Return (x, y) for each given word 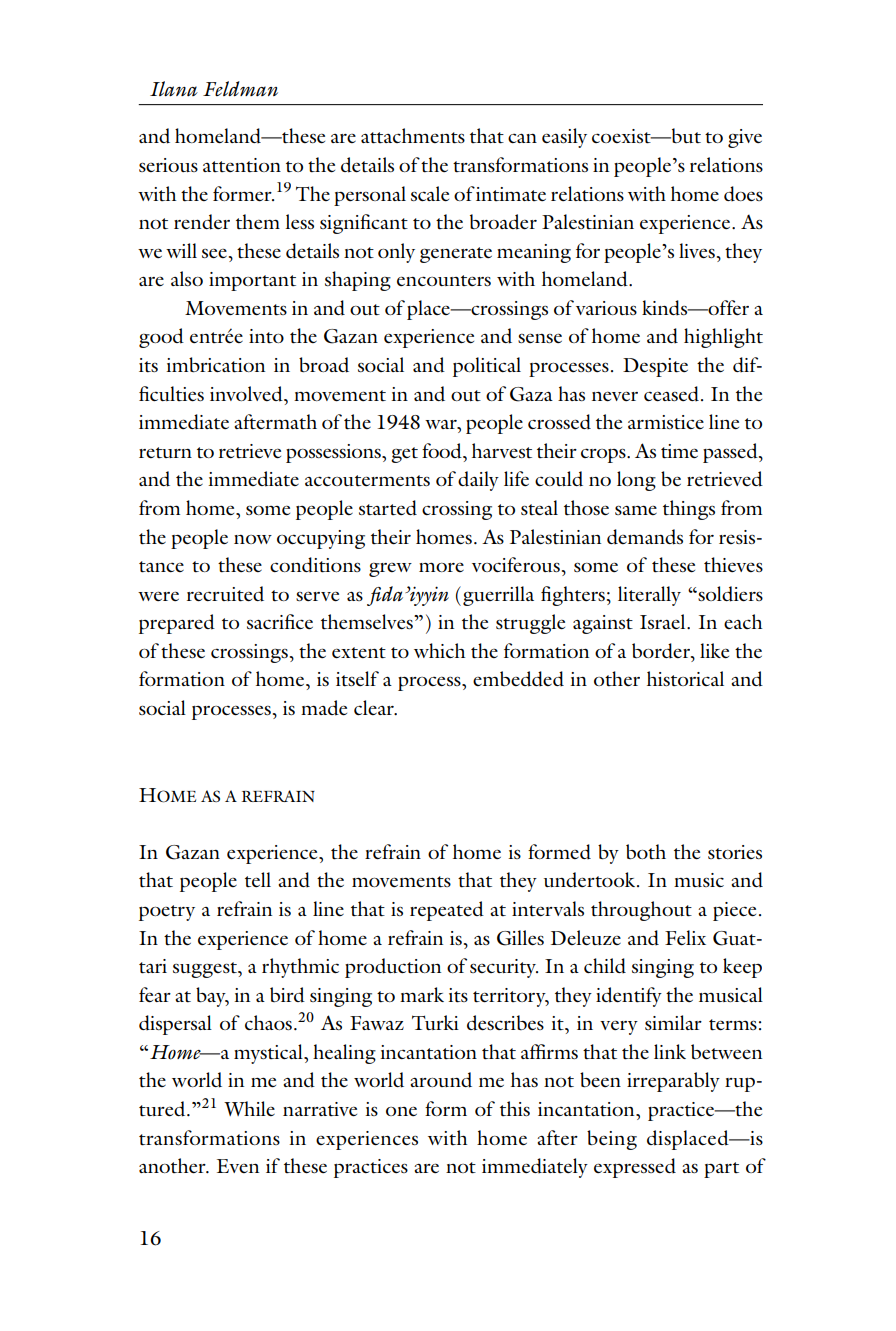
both (646, 852)
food (443, 451)
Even (238, 1166)
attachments (413, 136)
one (401, 1111)
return (165, 452)
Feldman (240, 88)
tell (258, 879)
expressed (635, 1168)
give (745, 138)
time (679, 451)
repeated (447, 911)
